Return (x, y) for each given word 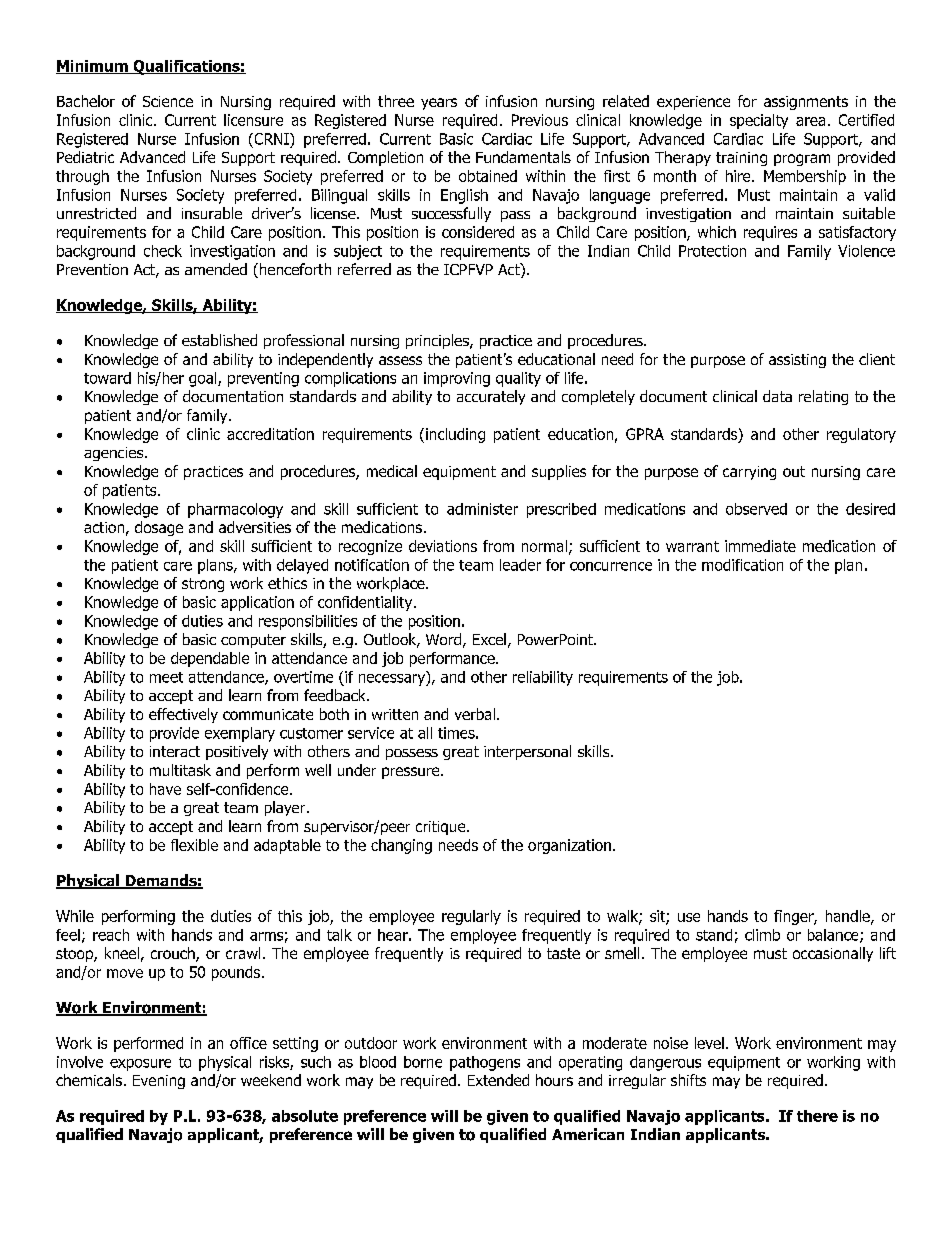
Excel (489, 639)
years (439, 104)
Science (168, 101)
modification (742, 565)
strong (203, 585)
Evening (159, 1082)
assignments (806, 103)
